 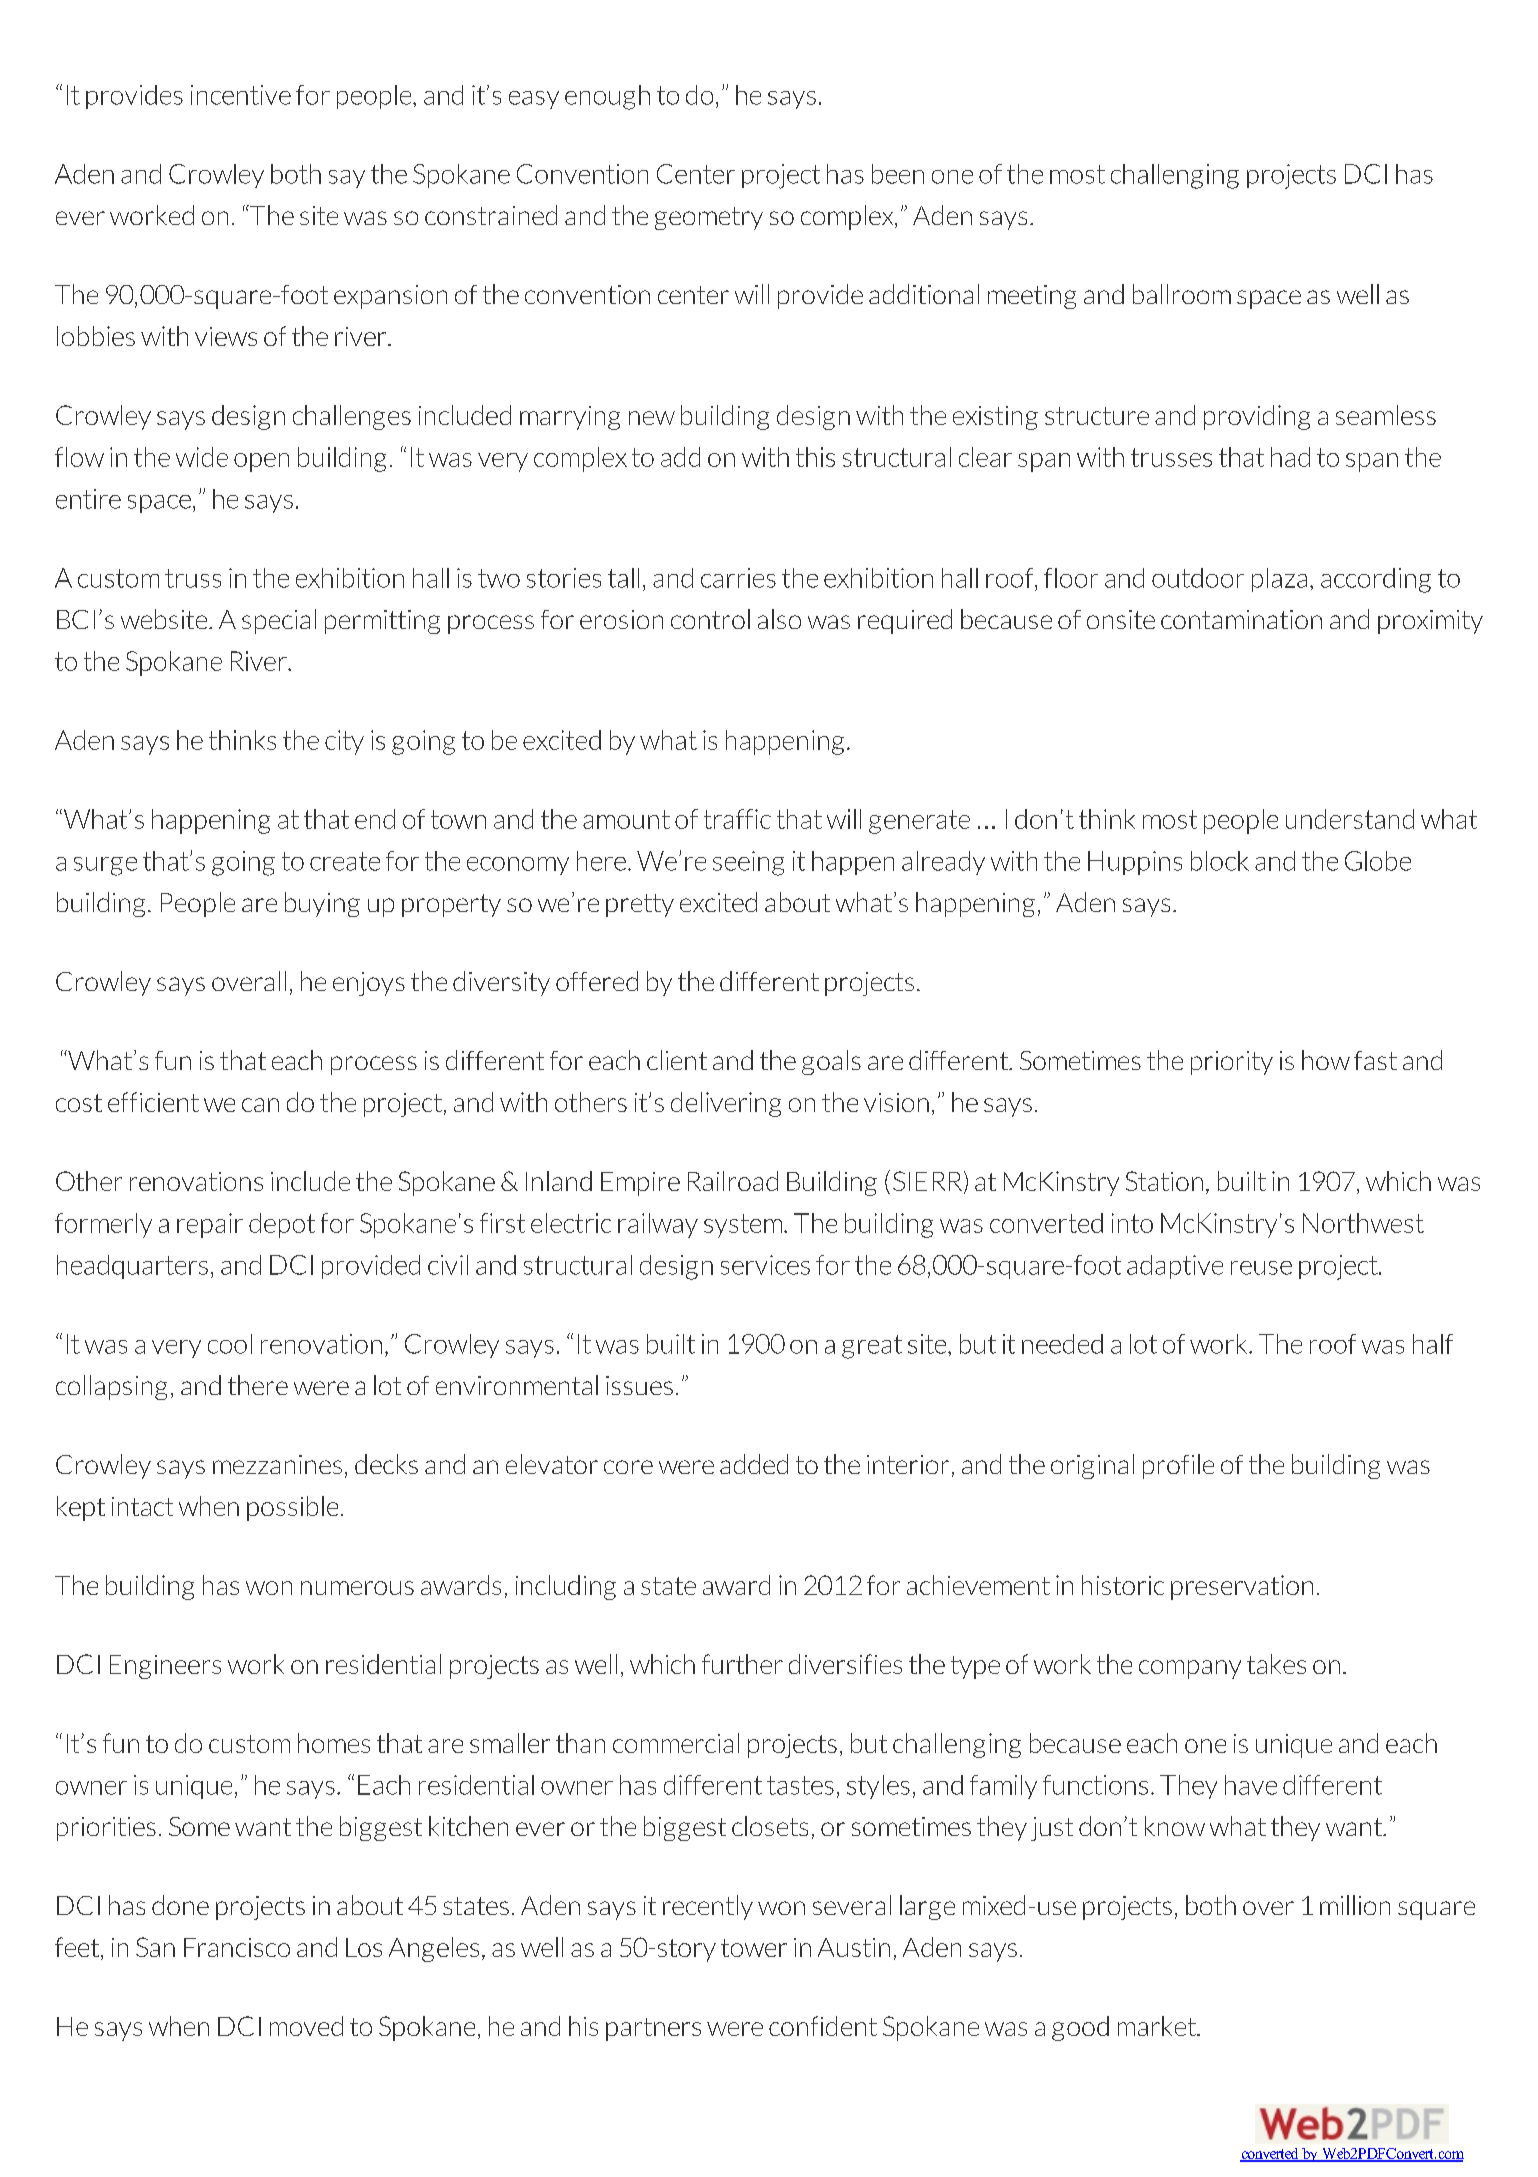 I want to click on expansion, so click(x=390, y=297).
